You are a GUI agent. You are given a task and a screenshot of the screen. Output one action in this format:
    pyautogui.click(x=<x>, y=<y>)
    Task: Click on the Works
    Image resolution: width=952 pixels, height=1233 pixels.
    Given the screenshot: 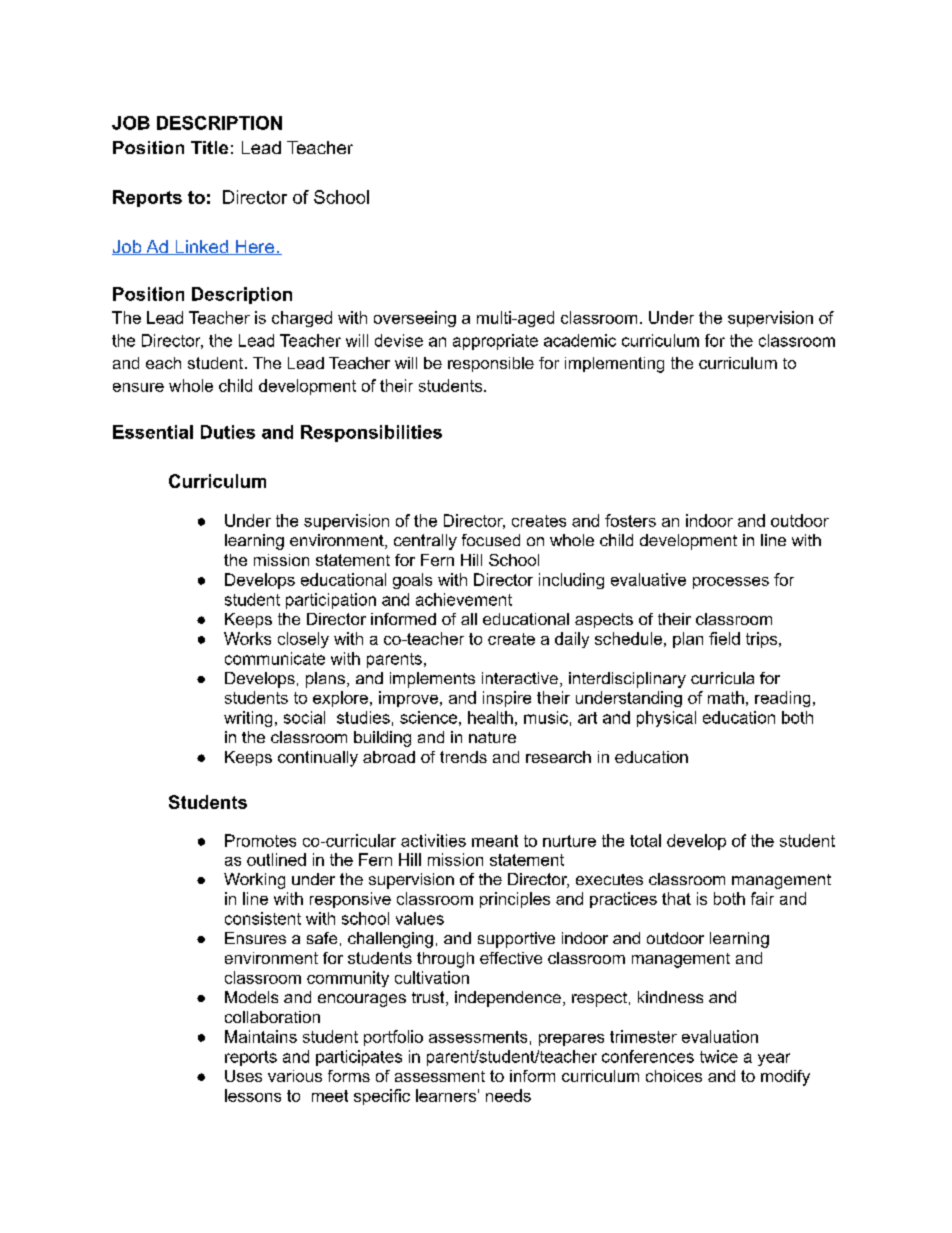 What is the action you would take?
    pyautogui.click(x=247, y=638)
